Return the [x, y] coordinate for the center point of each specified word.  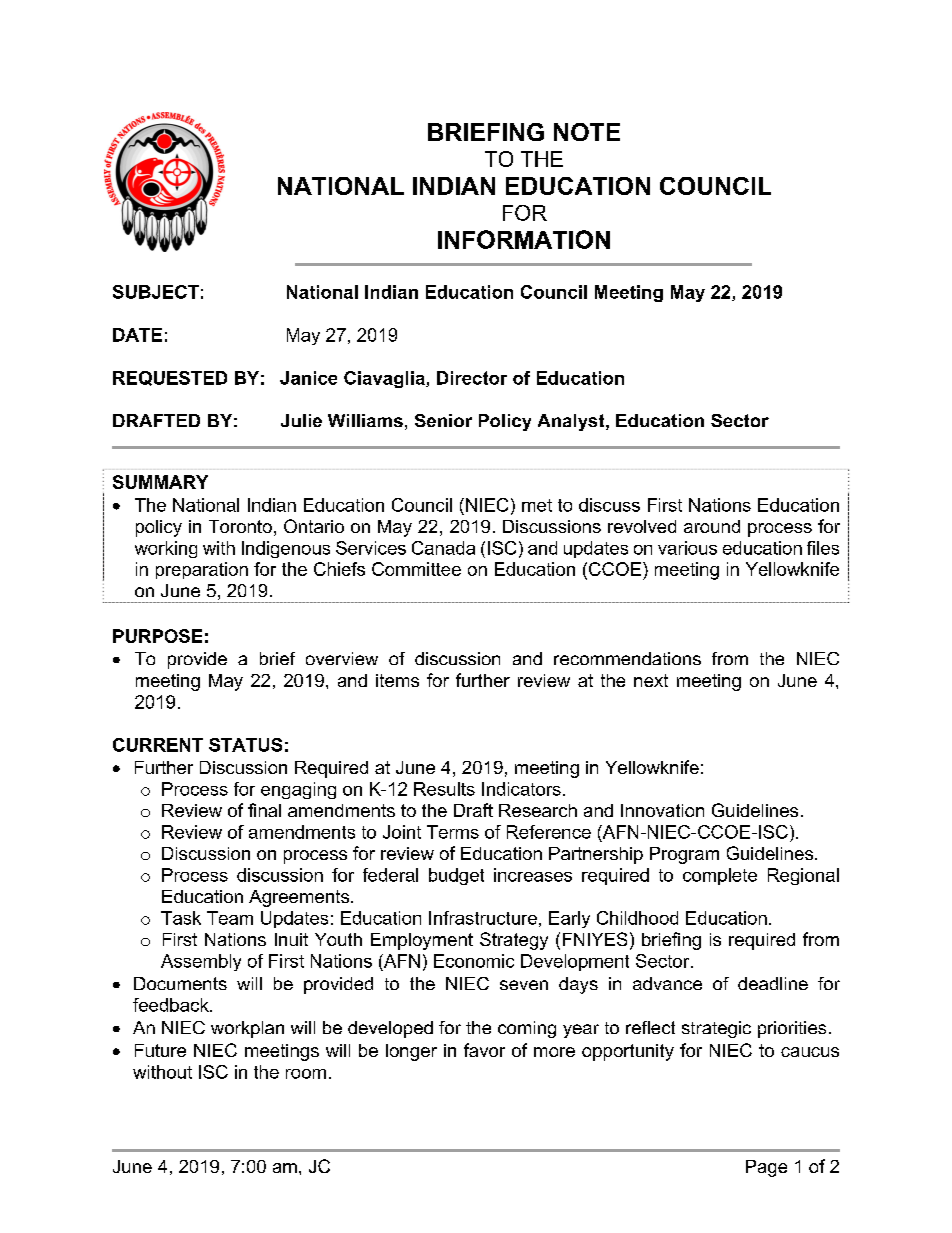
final [264, 810]
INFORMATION [524, 239]
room [306, 1074]
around [712, 526]
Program [684, 855]
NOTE [587, 132]
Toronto [240, 526]
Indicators [521, 789]
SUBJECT [156, 292]
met [537, 505]
